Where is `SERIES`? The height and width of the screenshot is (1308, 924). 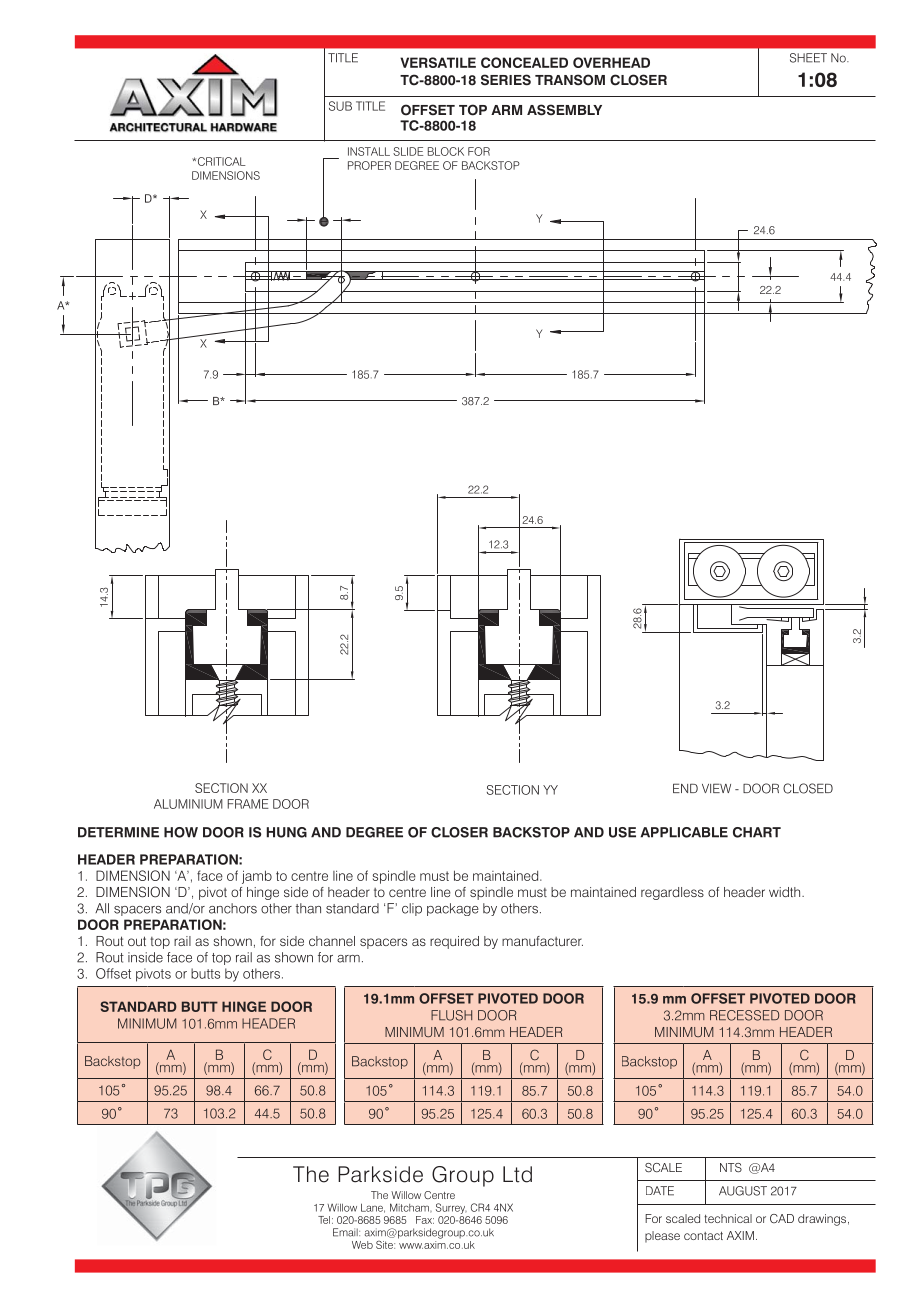
SERIES is located at coordinates (506, 80).
